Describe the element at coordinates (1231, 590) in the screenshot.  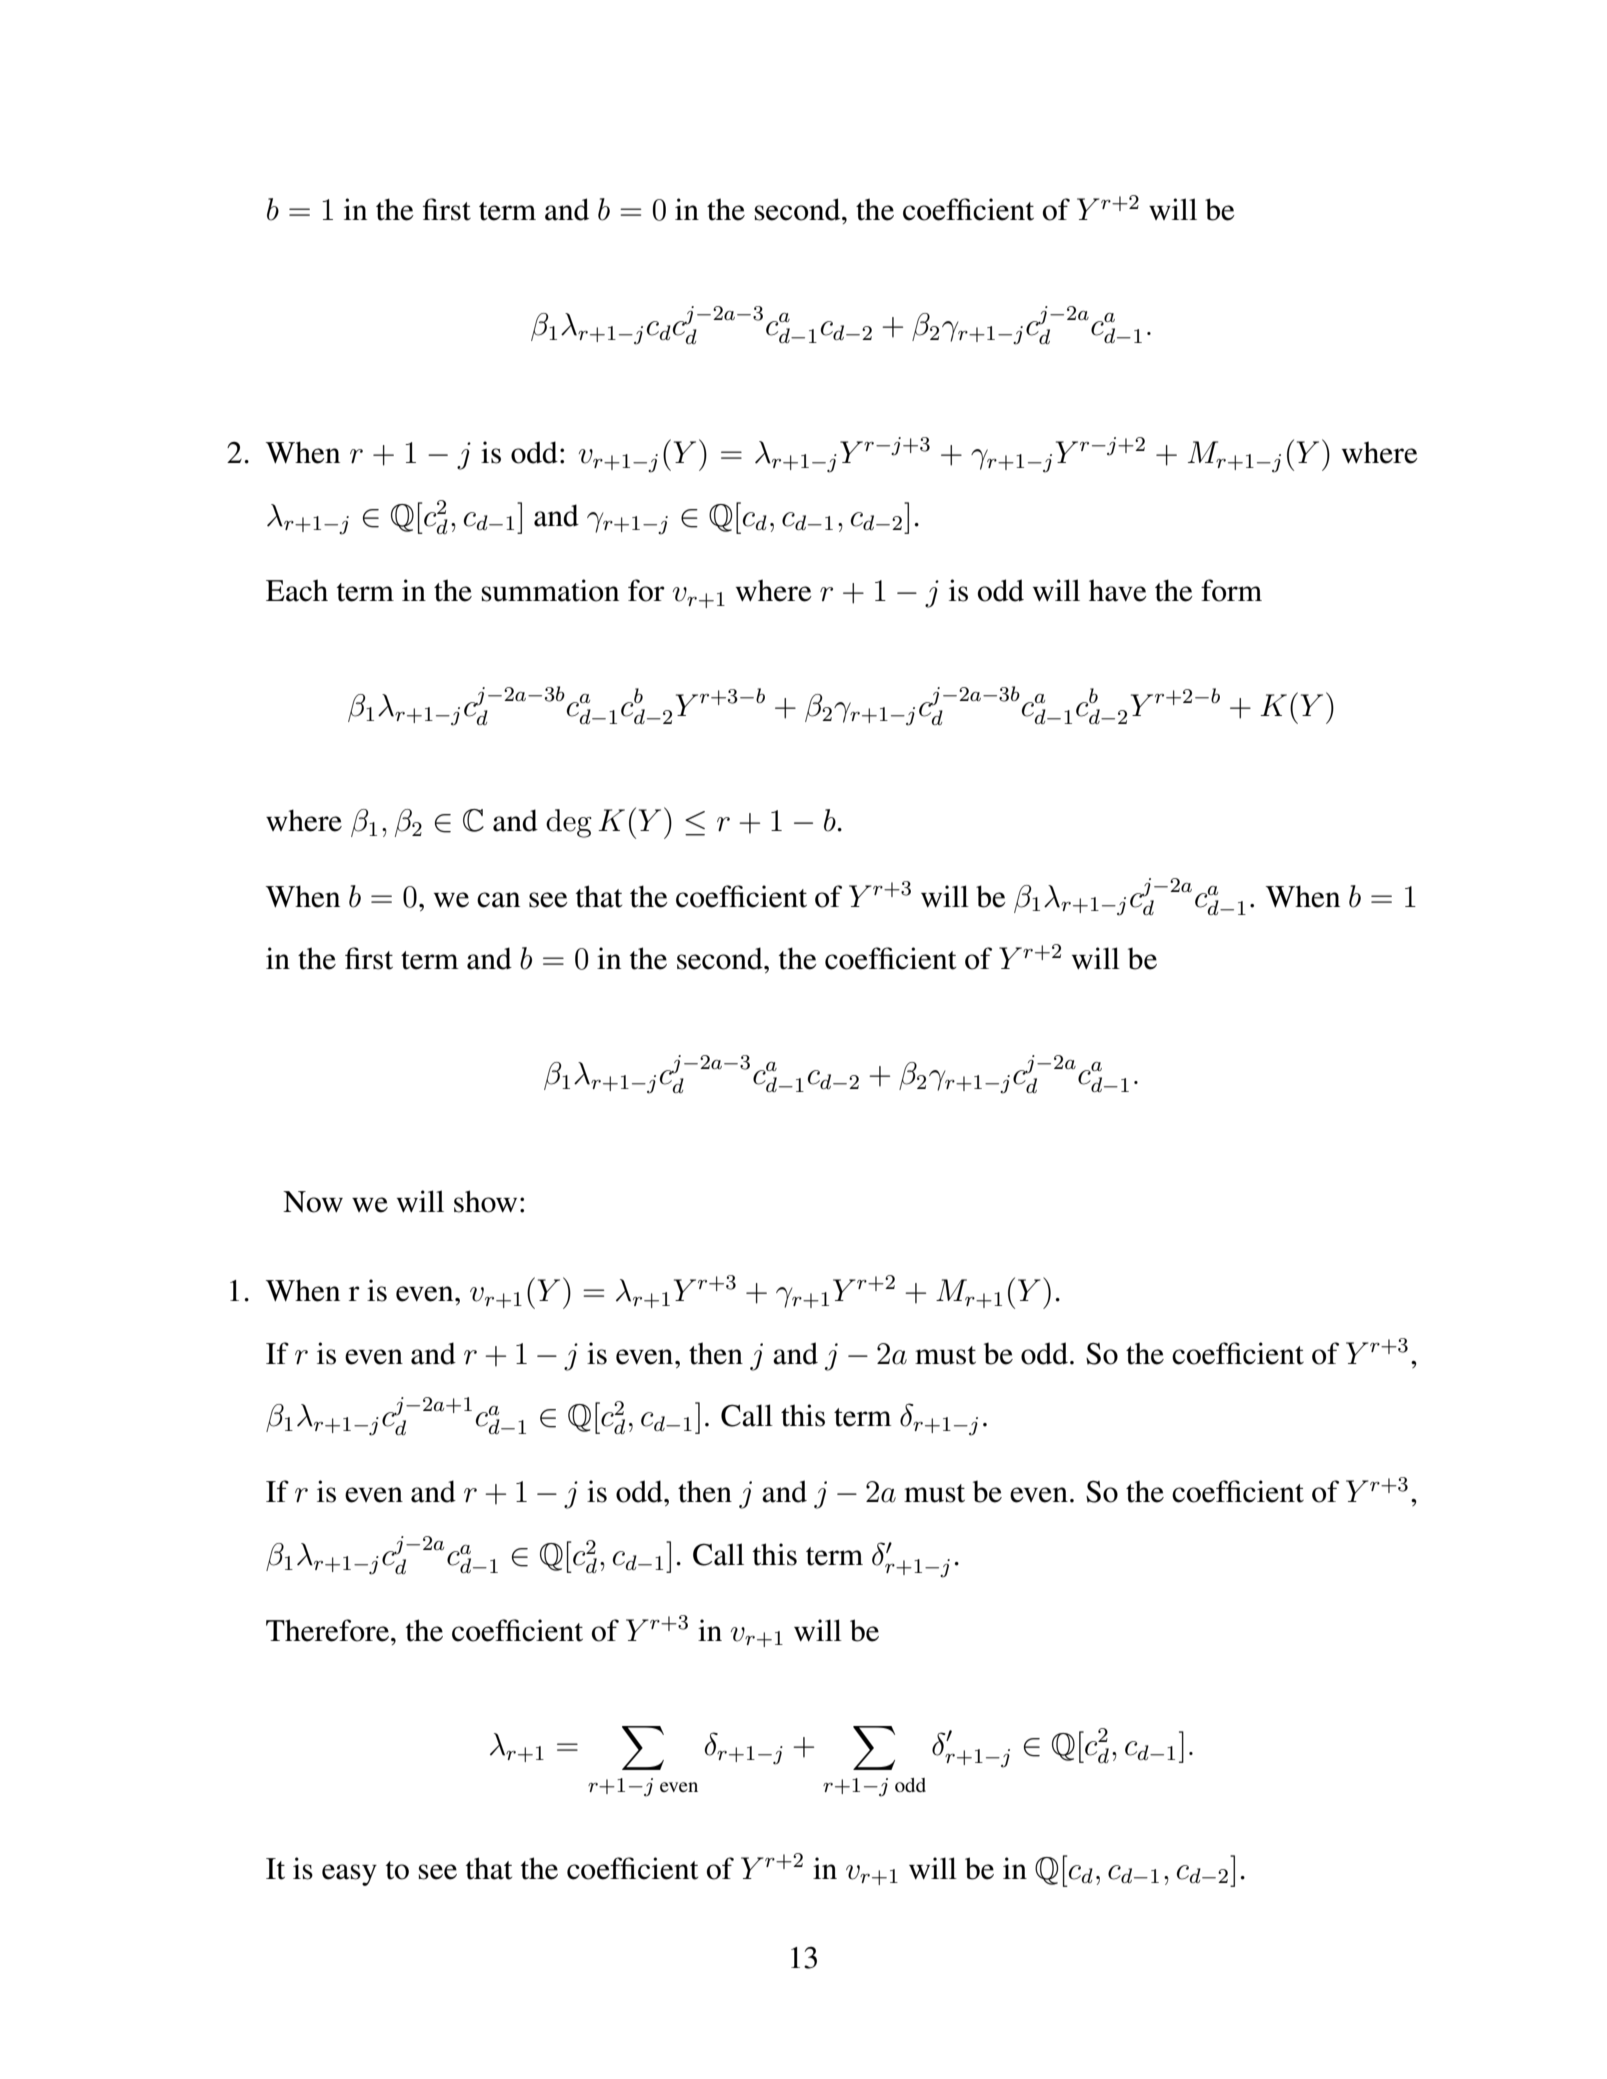
I see `form` at that location.
